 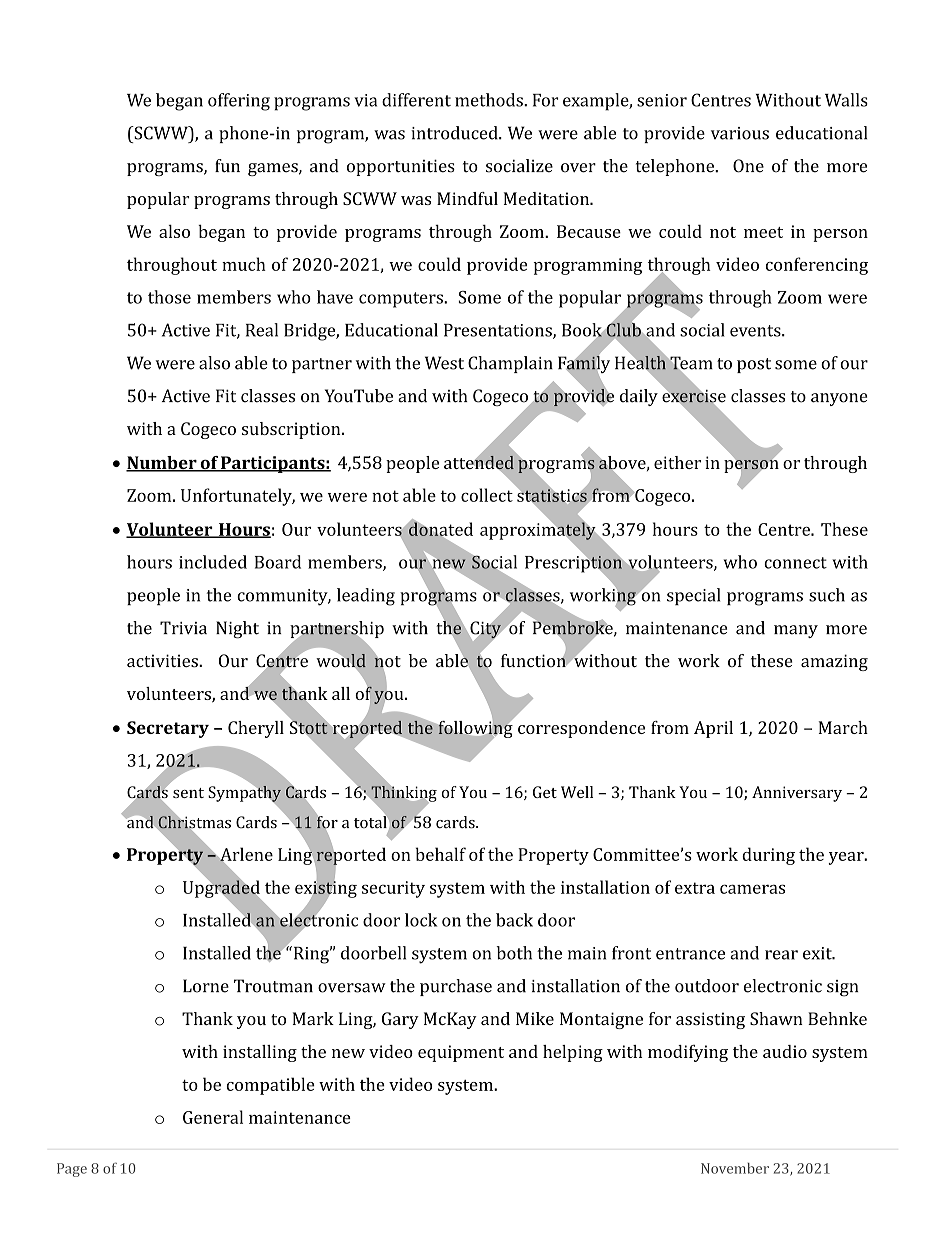 What do you see at coordinates (796, 631) in the screenshot?
I see `many` at bounding box center [796, 631].
